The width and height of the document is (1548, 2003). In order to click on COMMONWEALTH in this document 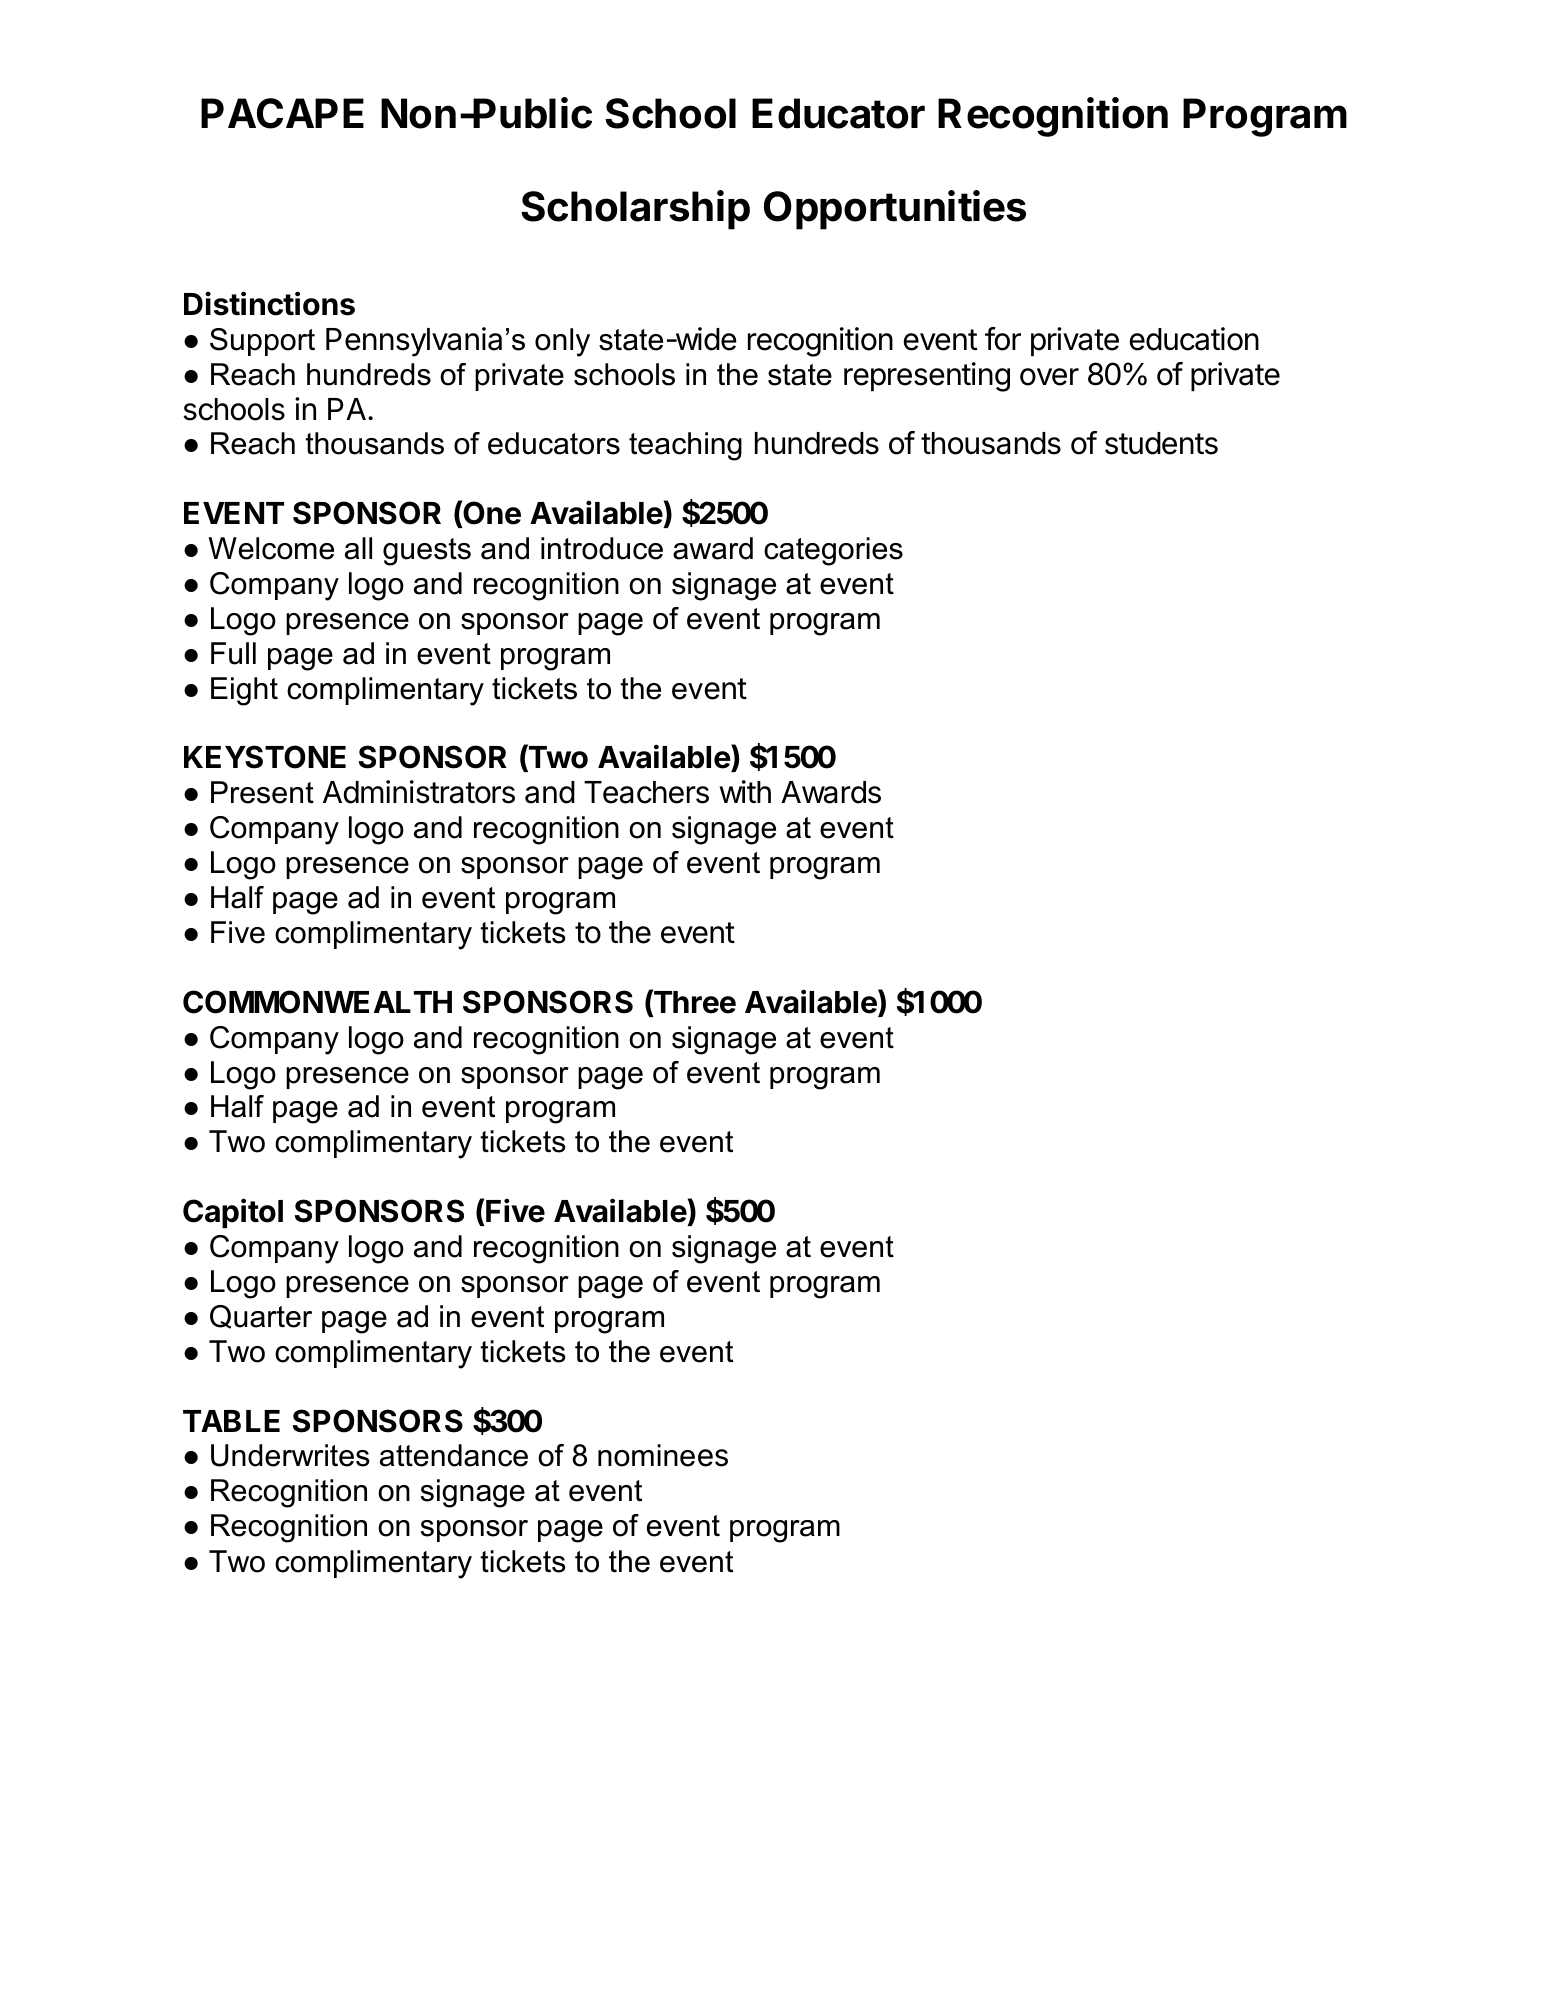, I will do `click(317, 1002)`.
